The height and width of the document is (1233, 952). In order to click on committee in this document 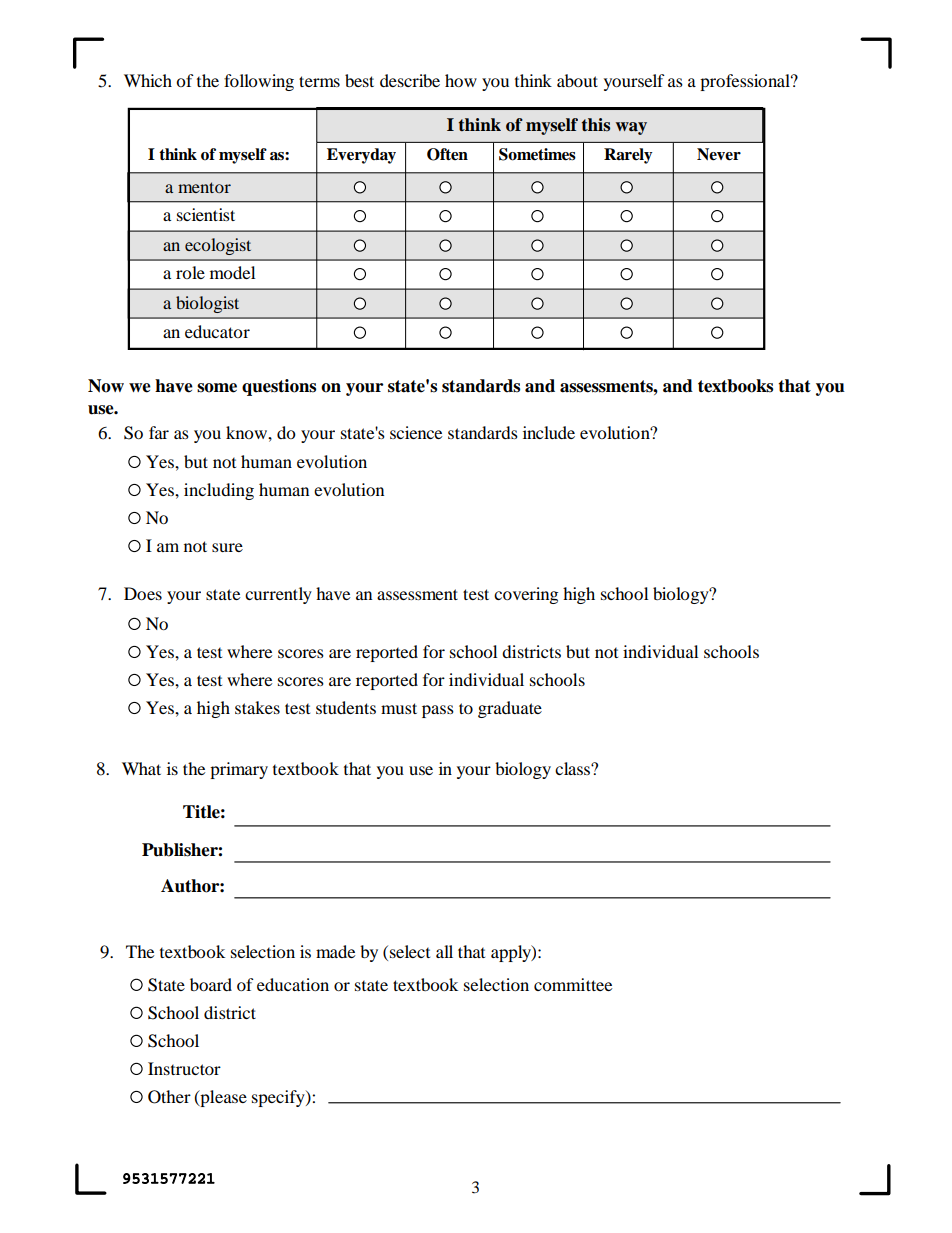, I will do `click(573, 984)`.
